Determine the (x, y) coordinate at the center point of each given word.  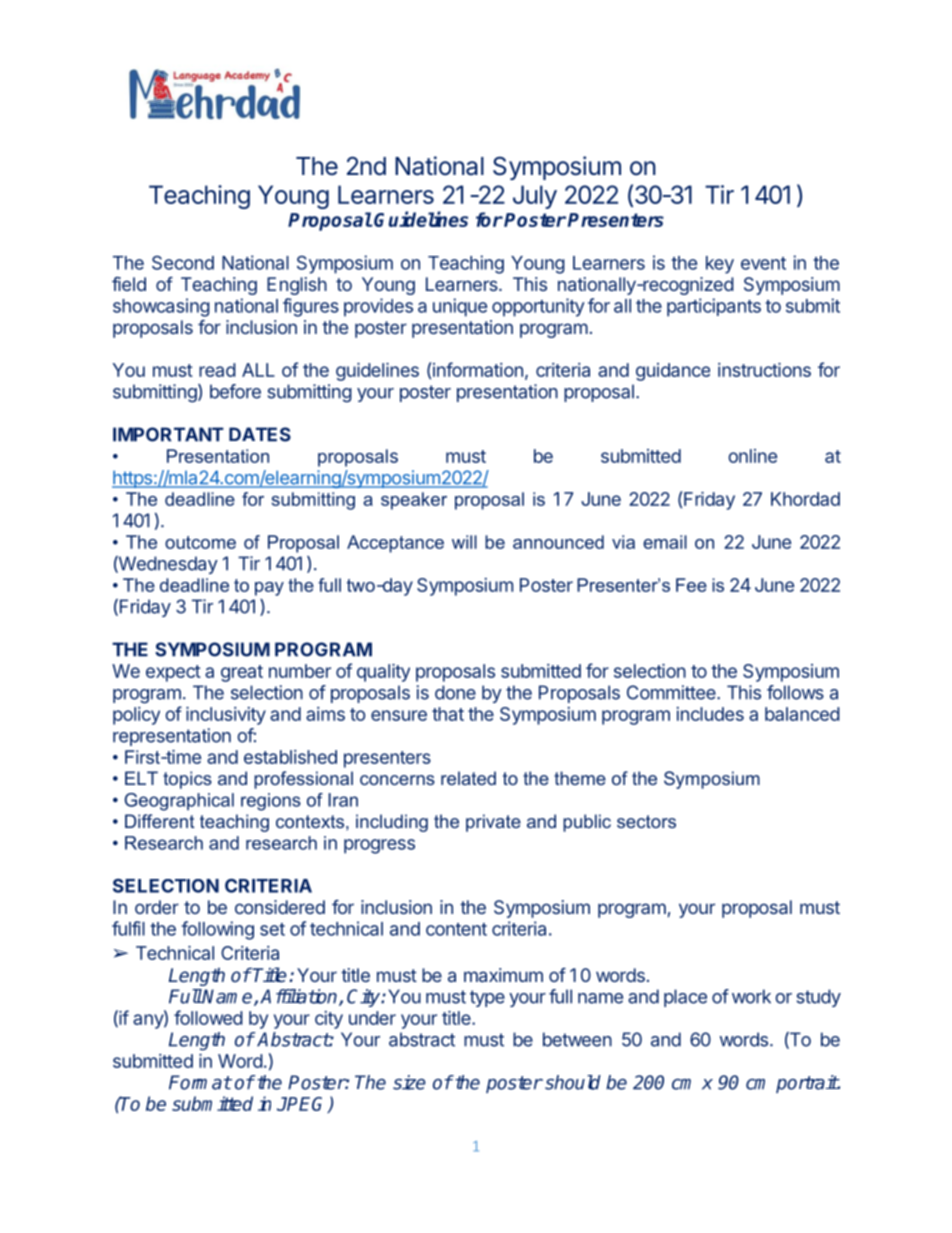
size (409, 1082)
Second (183, 263)
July (535, 197)
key (720, 265)
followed (208, 1017)
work (751, 996)
